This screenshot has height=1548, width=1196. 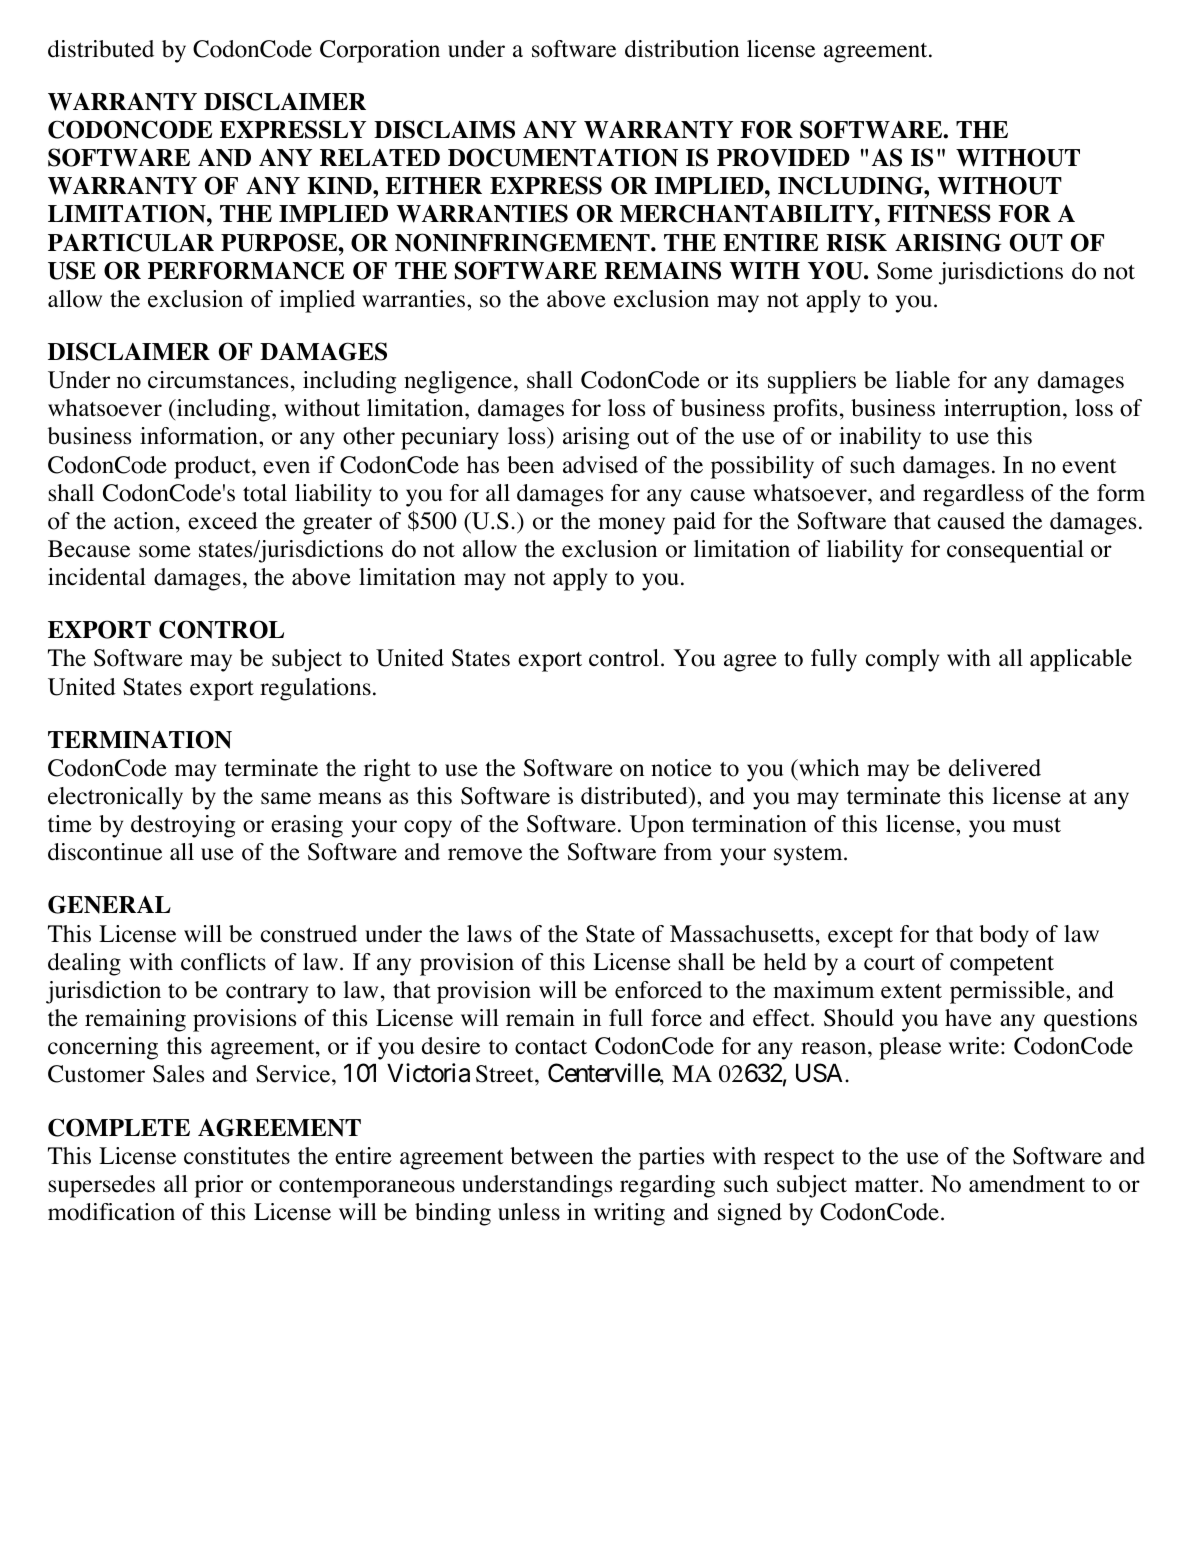 I want to click on comply, so click(x=902, y=660).
